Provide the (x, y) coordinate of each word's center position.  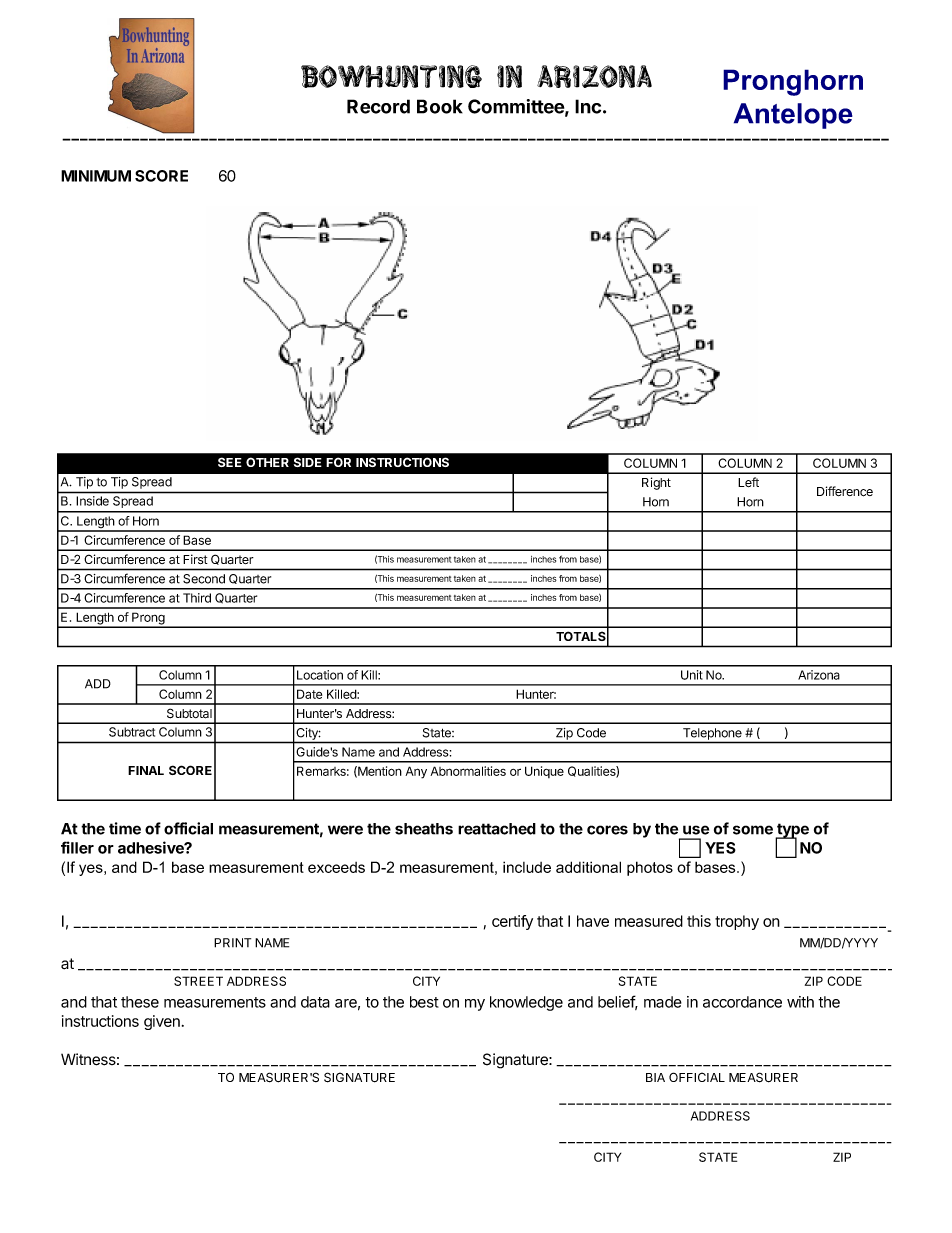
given (162, 1022)
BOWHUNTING (391, 76)
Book (440, 106)
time (125, 828)
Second (204, 579)
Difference (845, 491)
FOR (338, 462)
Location (320, 675)
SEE (230, 462)
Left (748, 482)
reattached (497, 829)
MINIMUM (96, 176)
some (753, 830)
